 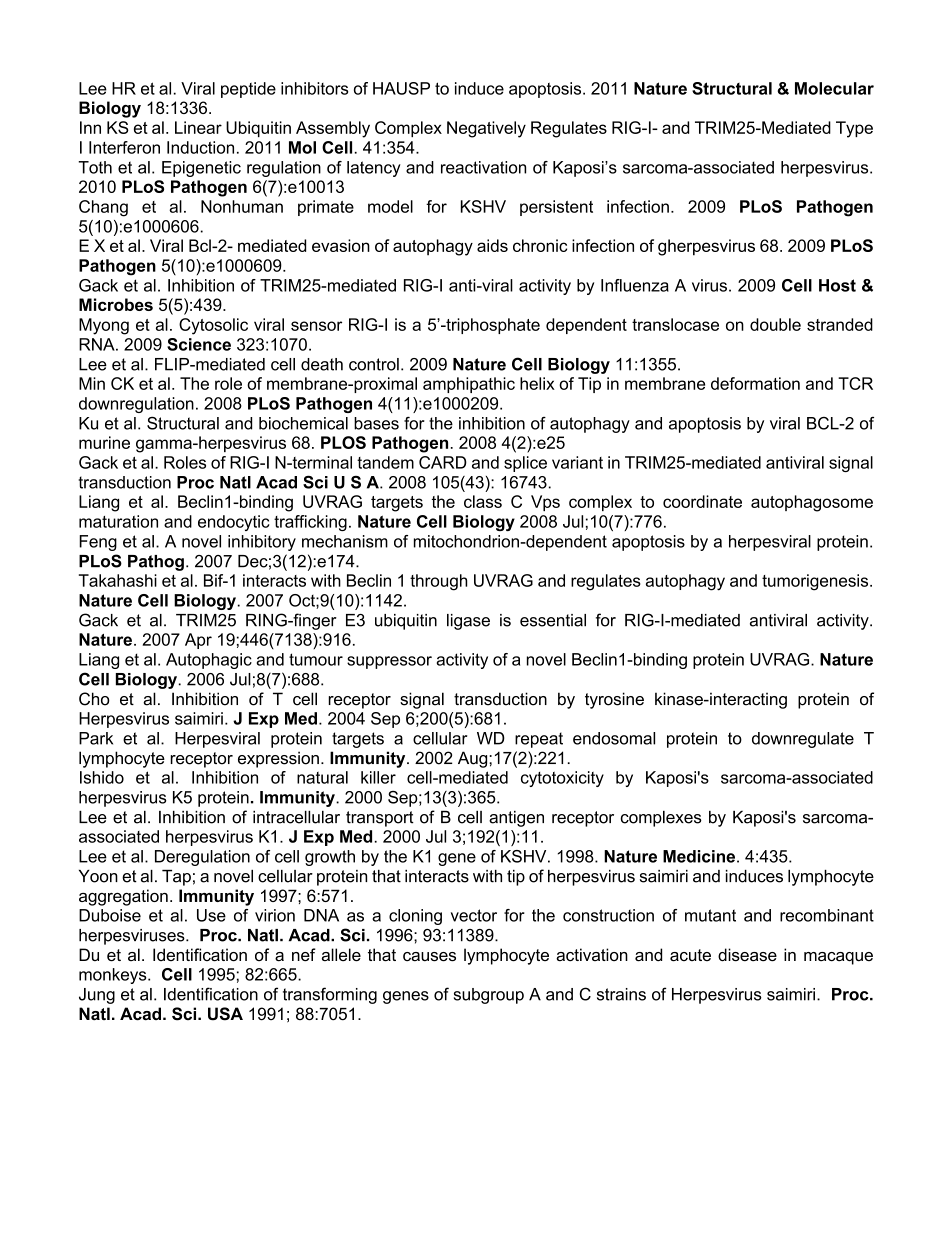 I want to click on Negatively, so click(x=486, y=129).
